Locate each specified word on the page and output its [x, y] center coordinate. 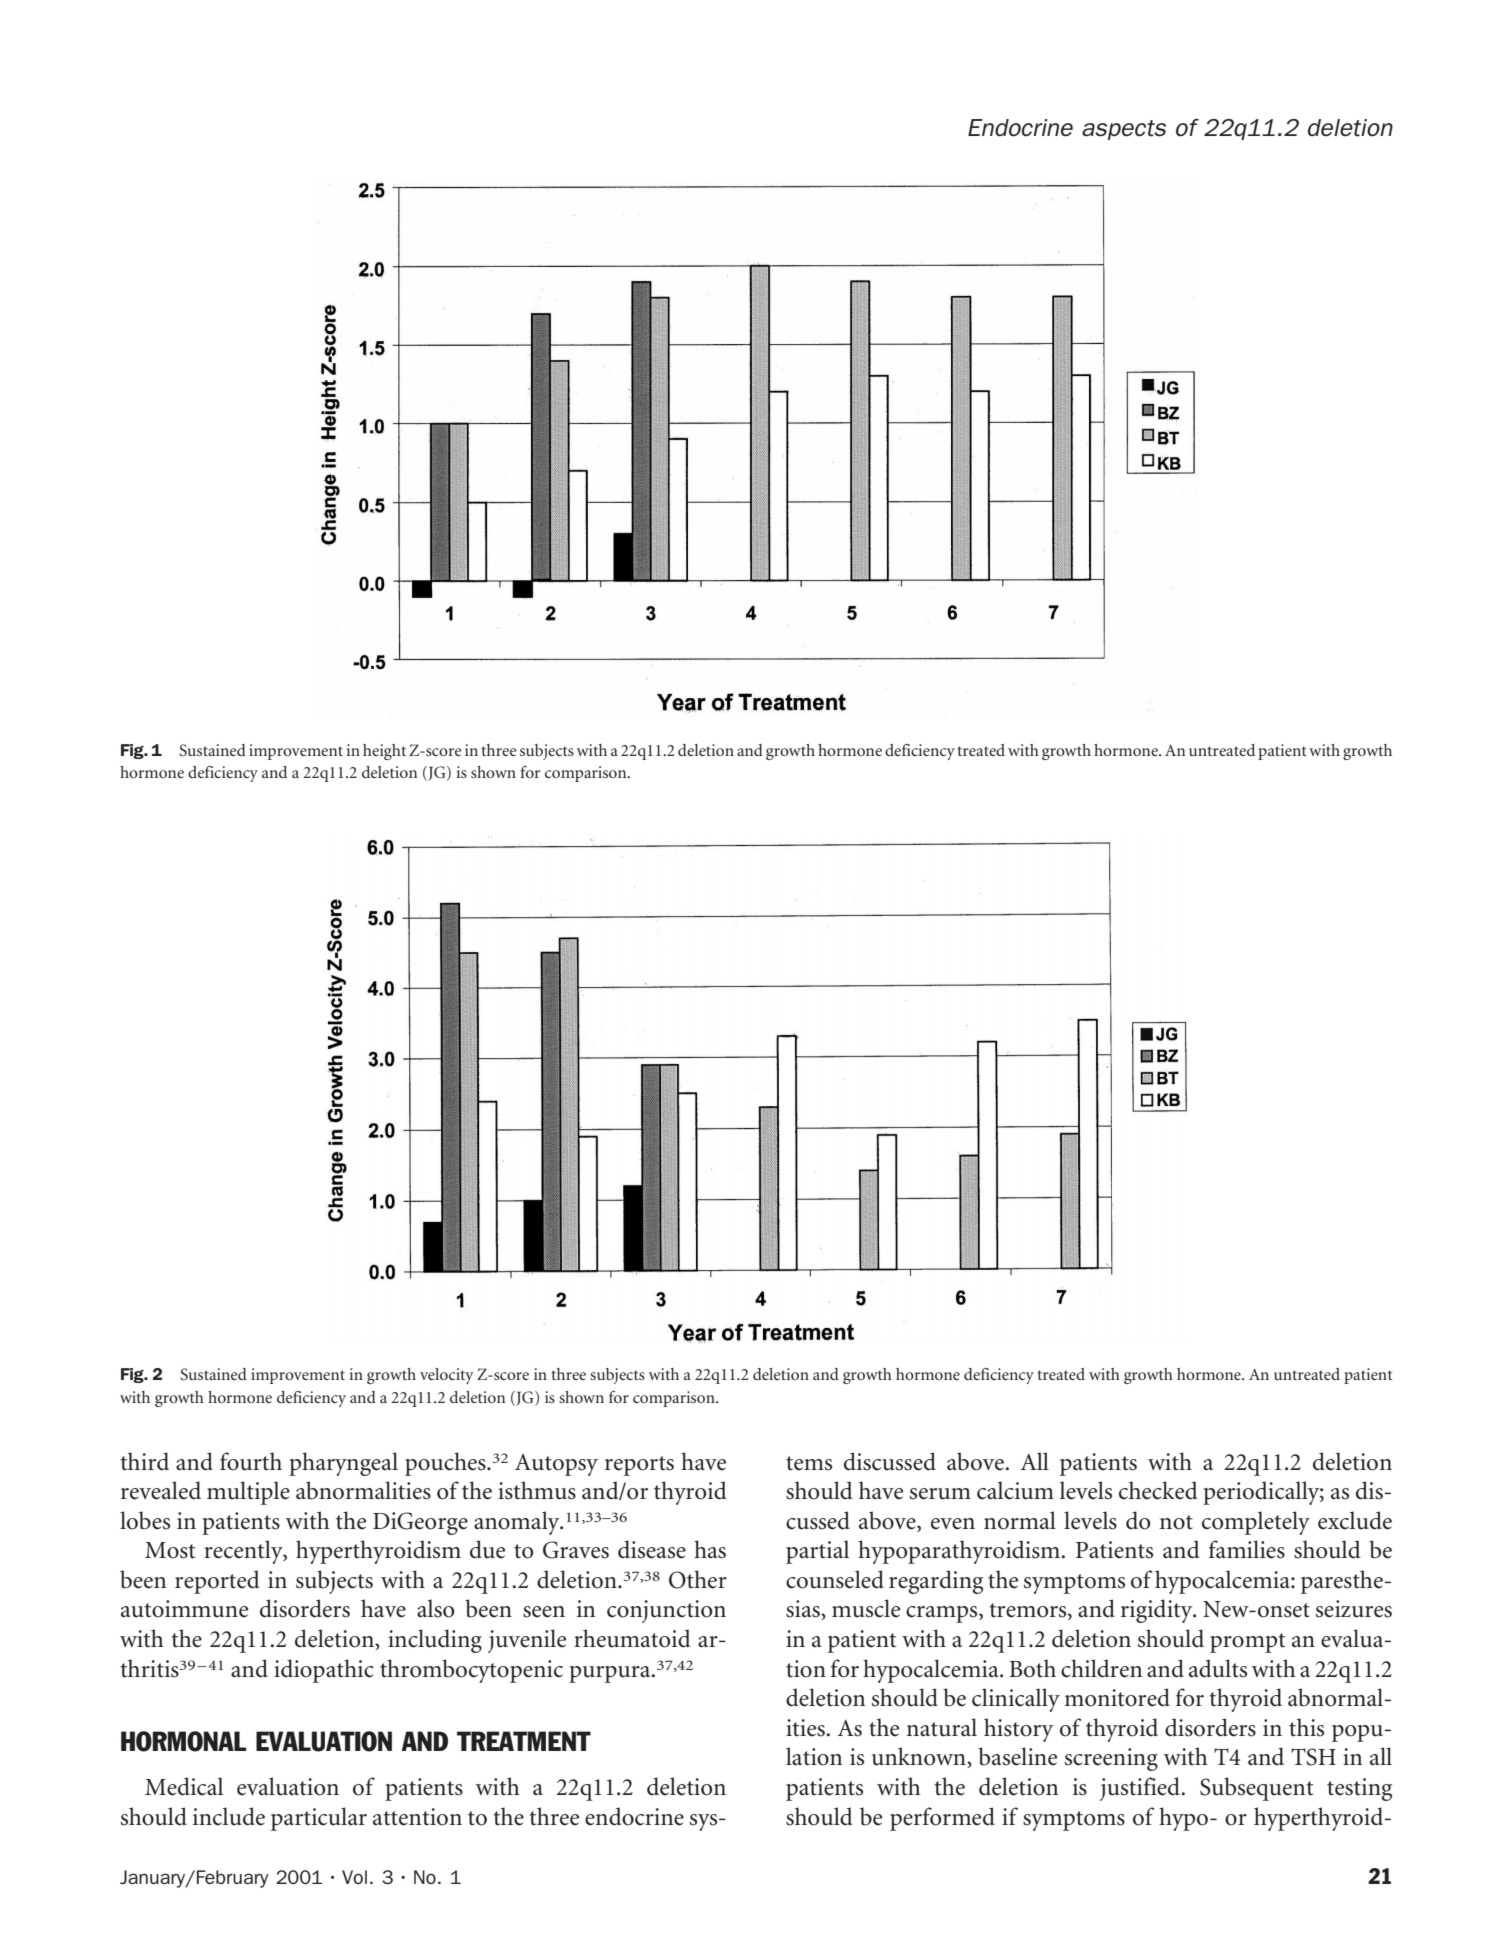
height [384, 752]
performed [942, 1819]
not [1176, 1522]
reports [639, 1466]
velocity [447, 1376]
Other [698, 1579]
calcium [1015, 1490]
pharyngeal [343, 1464]
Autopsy [556, 1465]
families [1247, 1549]
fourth [251, 1461]
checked [1158, 1490]
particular [319, 1819]
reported [217, 1582]
